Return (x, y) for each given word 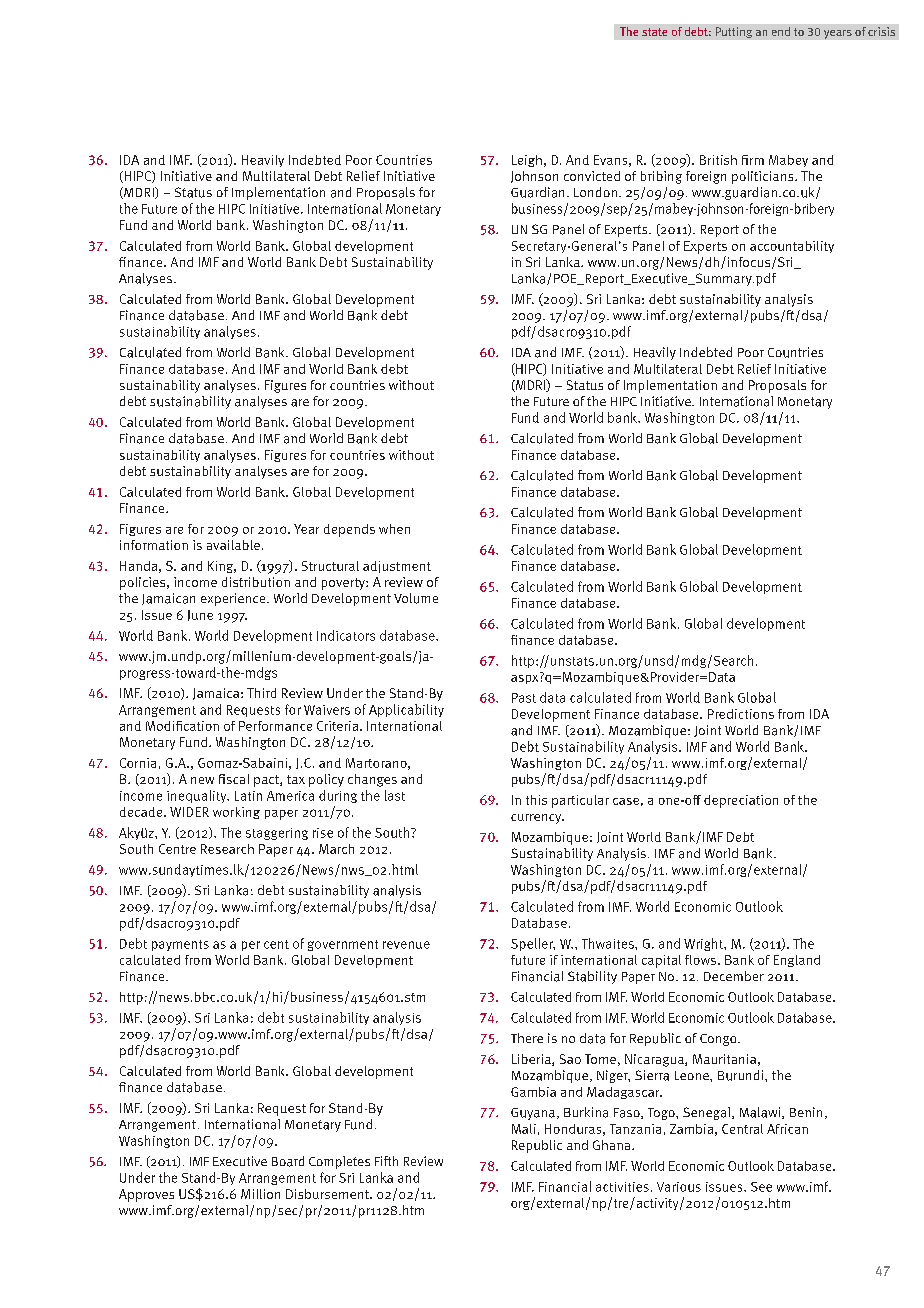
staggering (277, 834)
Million (260, 1194)
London (595, 192)
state (654, 32)
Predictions (741, 714)
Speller (533, 944)
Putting (734, 32)
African (787, 1129)
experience (234, 599)
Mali (524, 1129)
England (797, 961)
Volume (416, 598)
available (233, 545)
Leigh (527, 161)
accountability (792, 247)
